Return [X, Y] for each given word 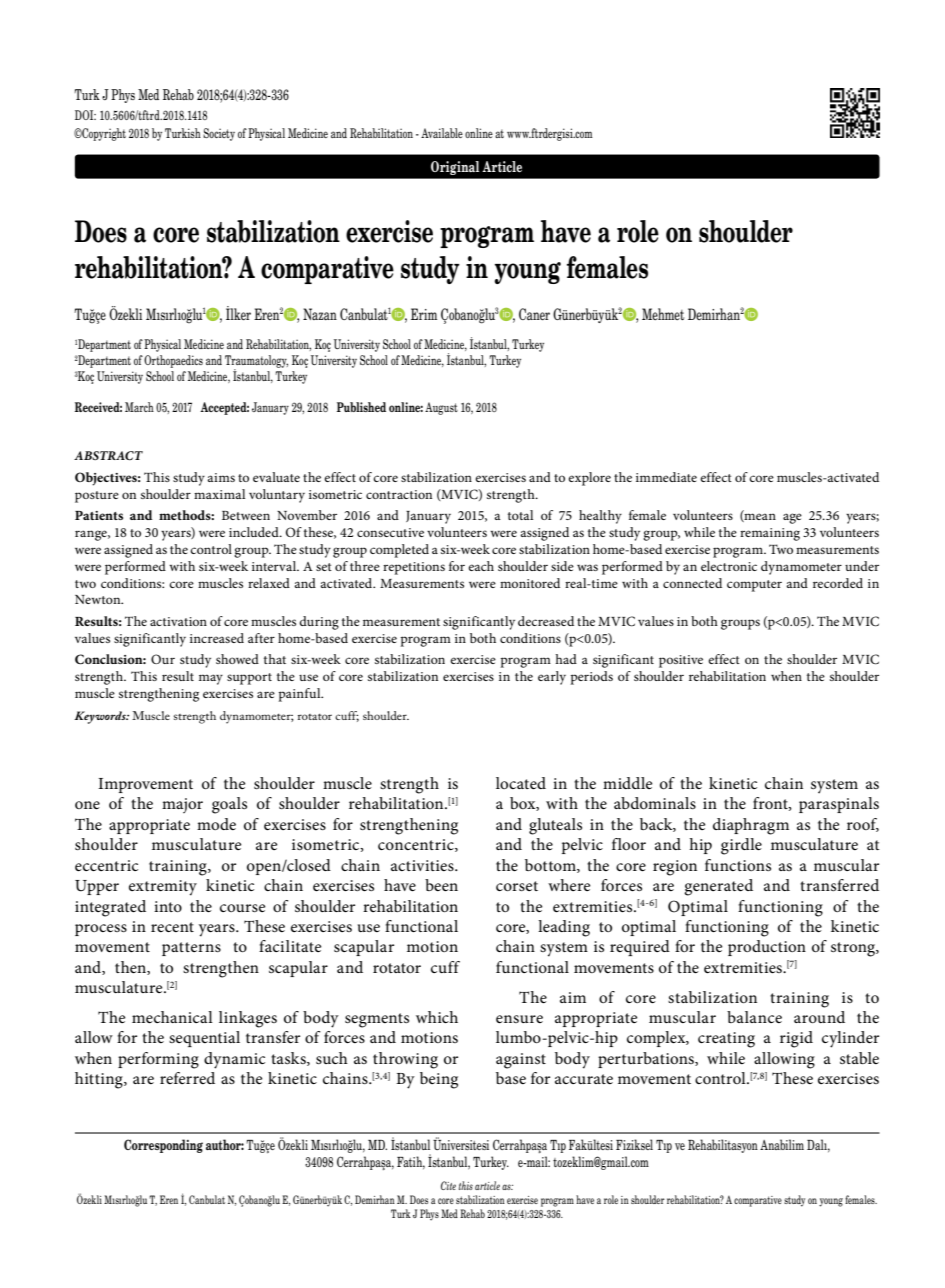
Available [442, 133]
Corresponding [163, 1146]
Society [219, 134]
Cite [448, 1185]
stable [859, 1058]
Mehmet [663, 314]
